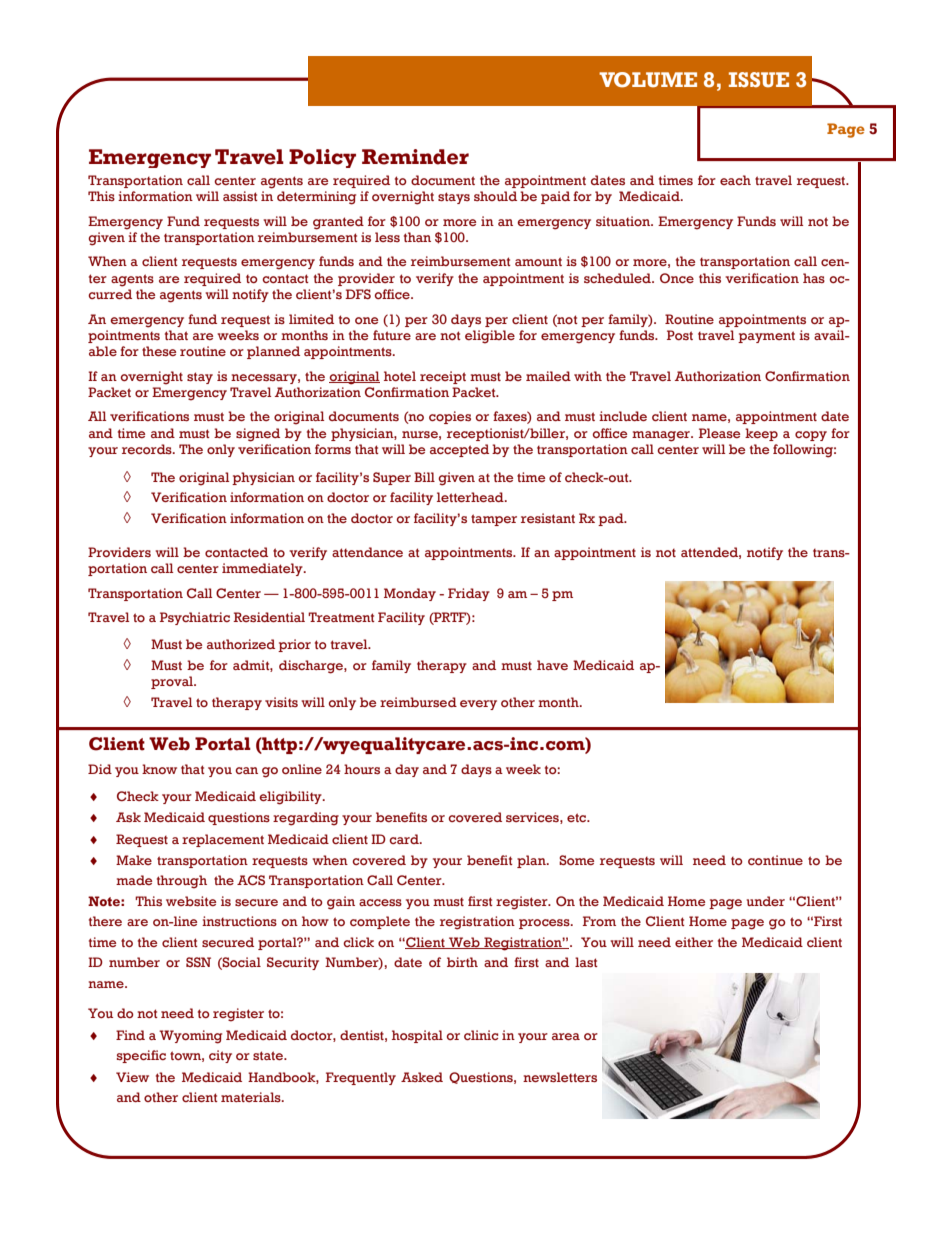 The width and height of the screenshot is (952, 1233). What do you see at coordinates (478, 705) in the screenshot?
I see `every` at bounding box center [478, 705].
